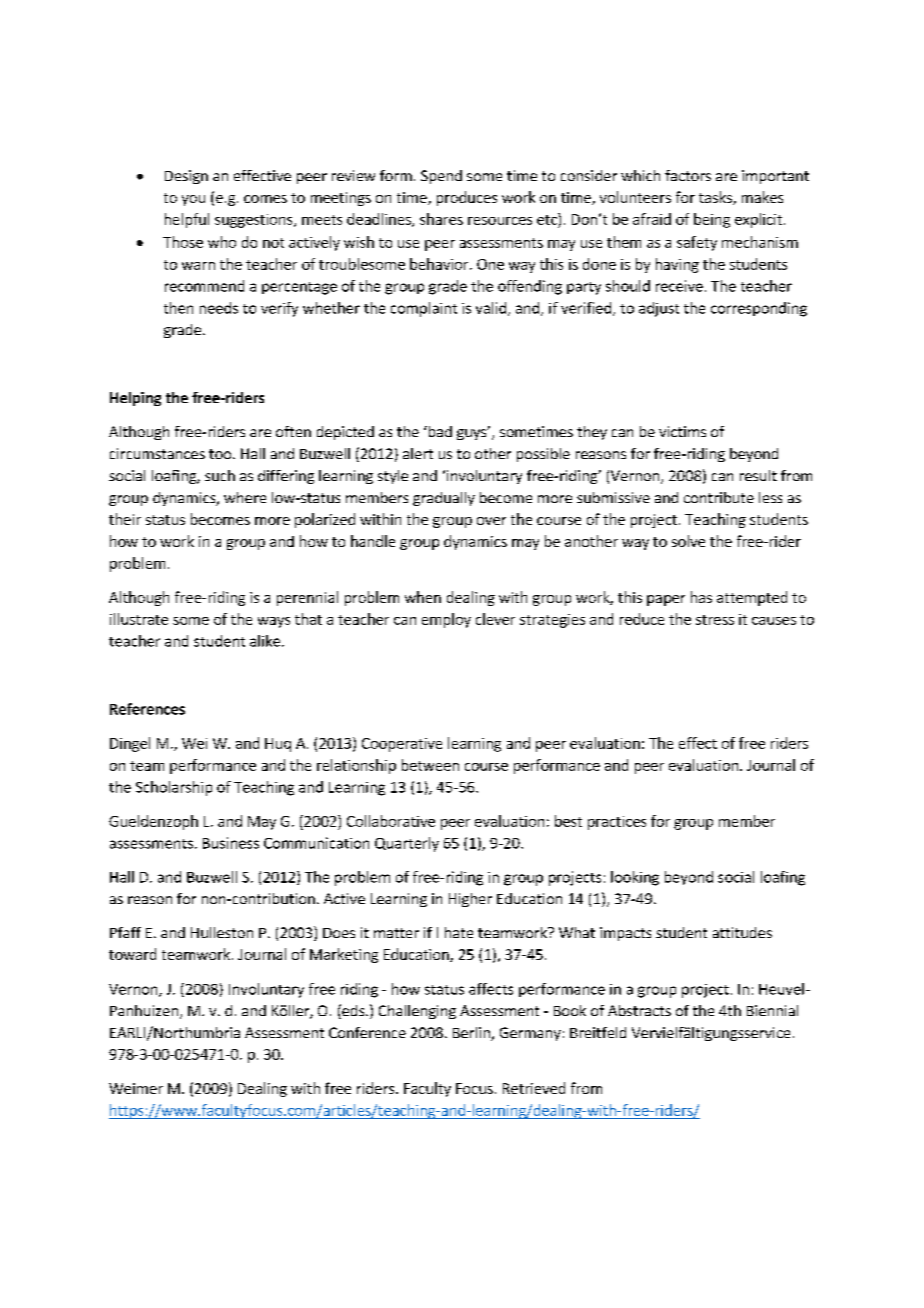 This screenshot has height=1308, width=924. What do you see at coordinates (472, 1034) in the screenshot?
I see `Berlin` at bounding box center [472, 1034].
